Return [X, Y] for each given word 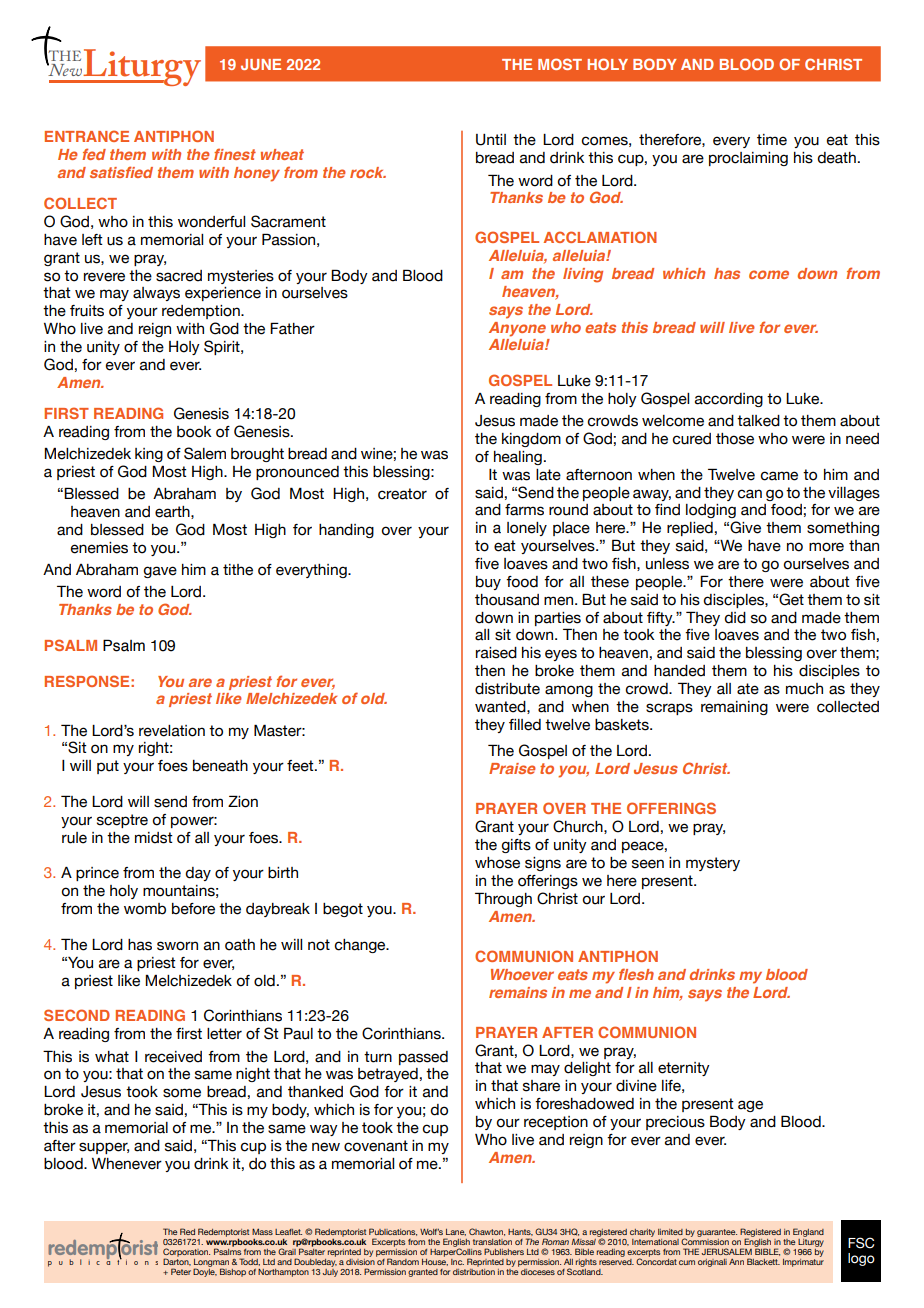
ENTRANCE [87, 136]
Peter [181, 1271]
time [772, 140]
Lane [456, 1232]
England [808, 1232]
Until [491, 140]
